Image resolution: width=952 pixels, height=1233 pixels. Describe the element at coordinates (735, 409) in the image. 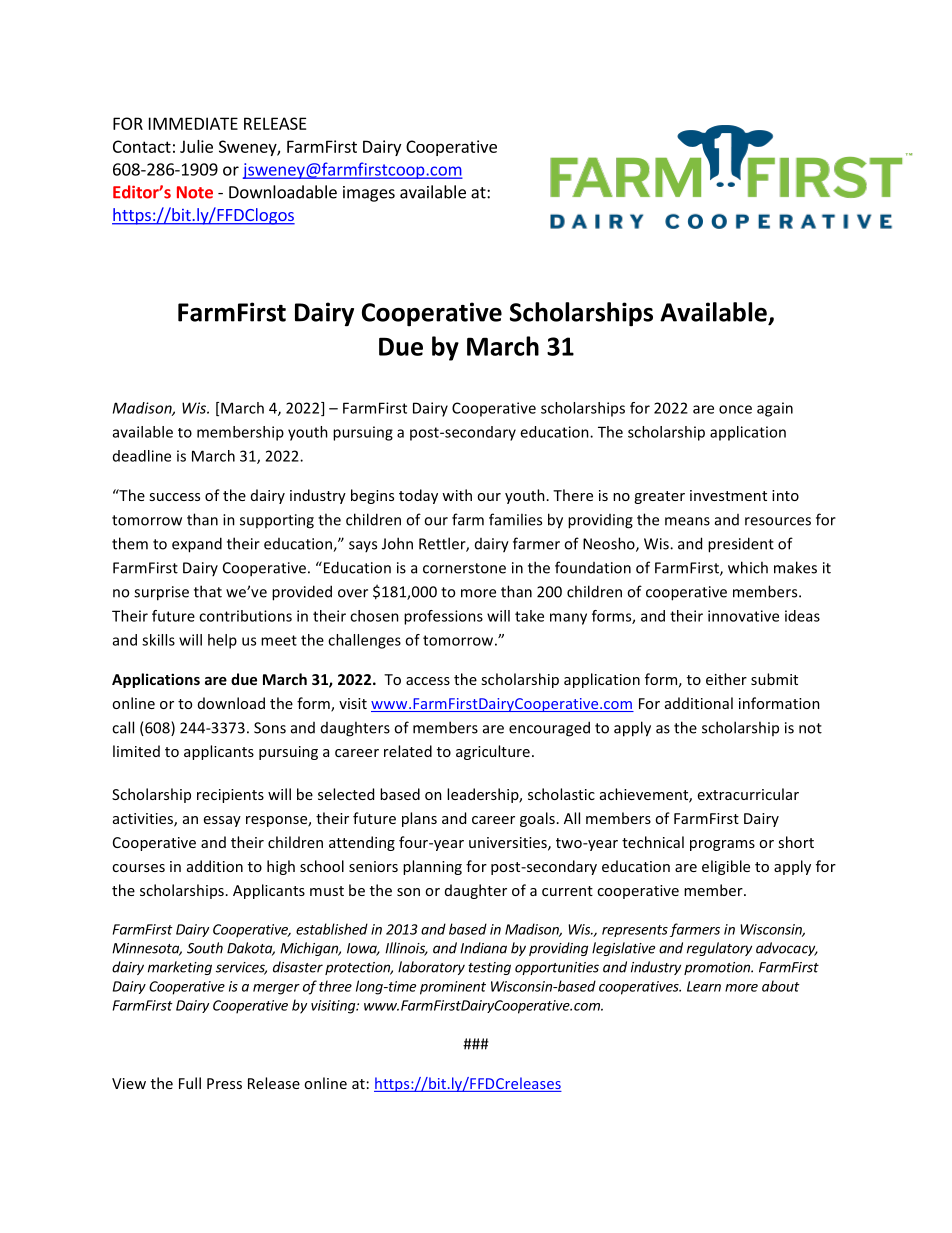

I see `once` at that location.
